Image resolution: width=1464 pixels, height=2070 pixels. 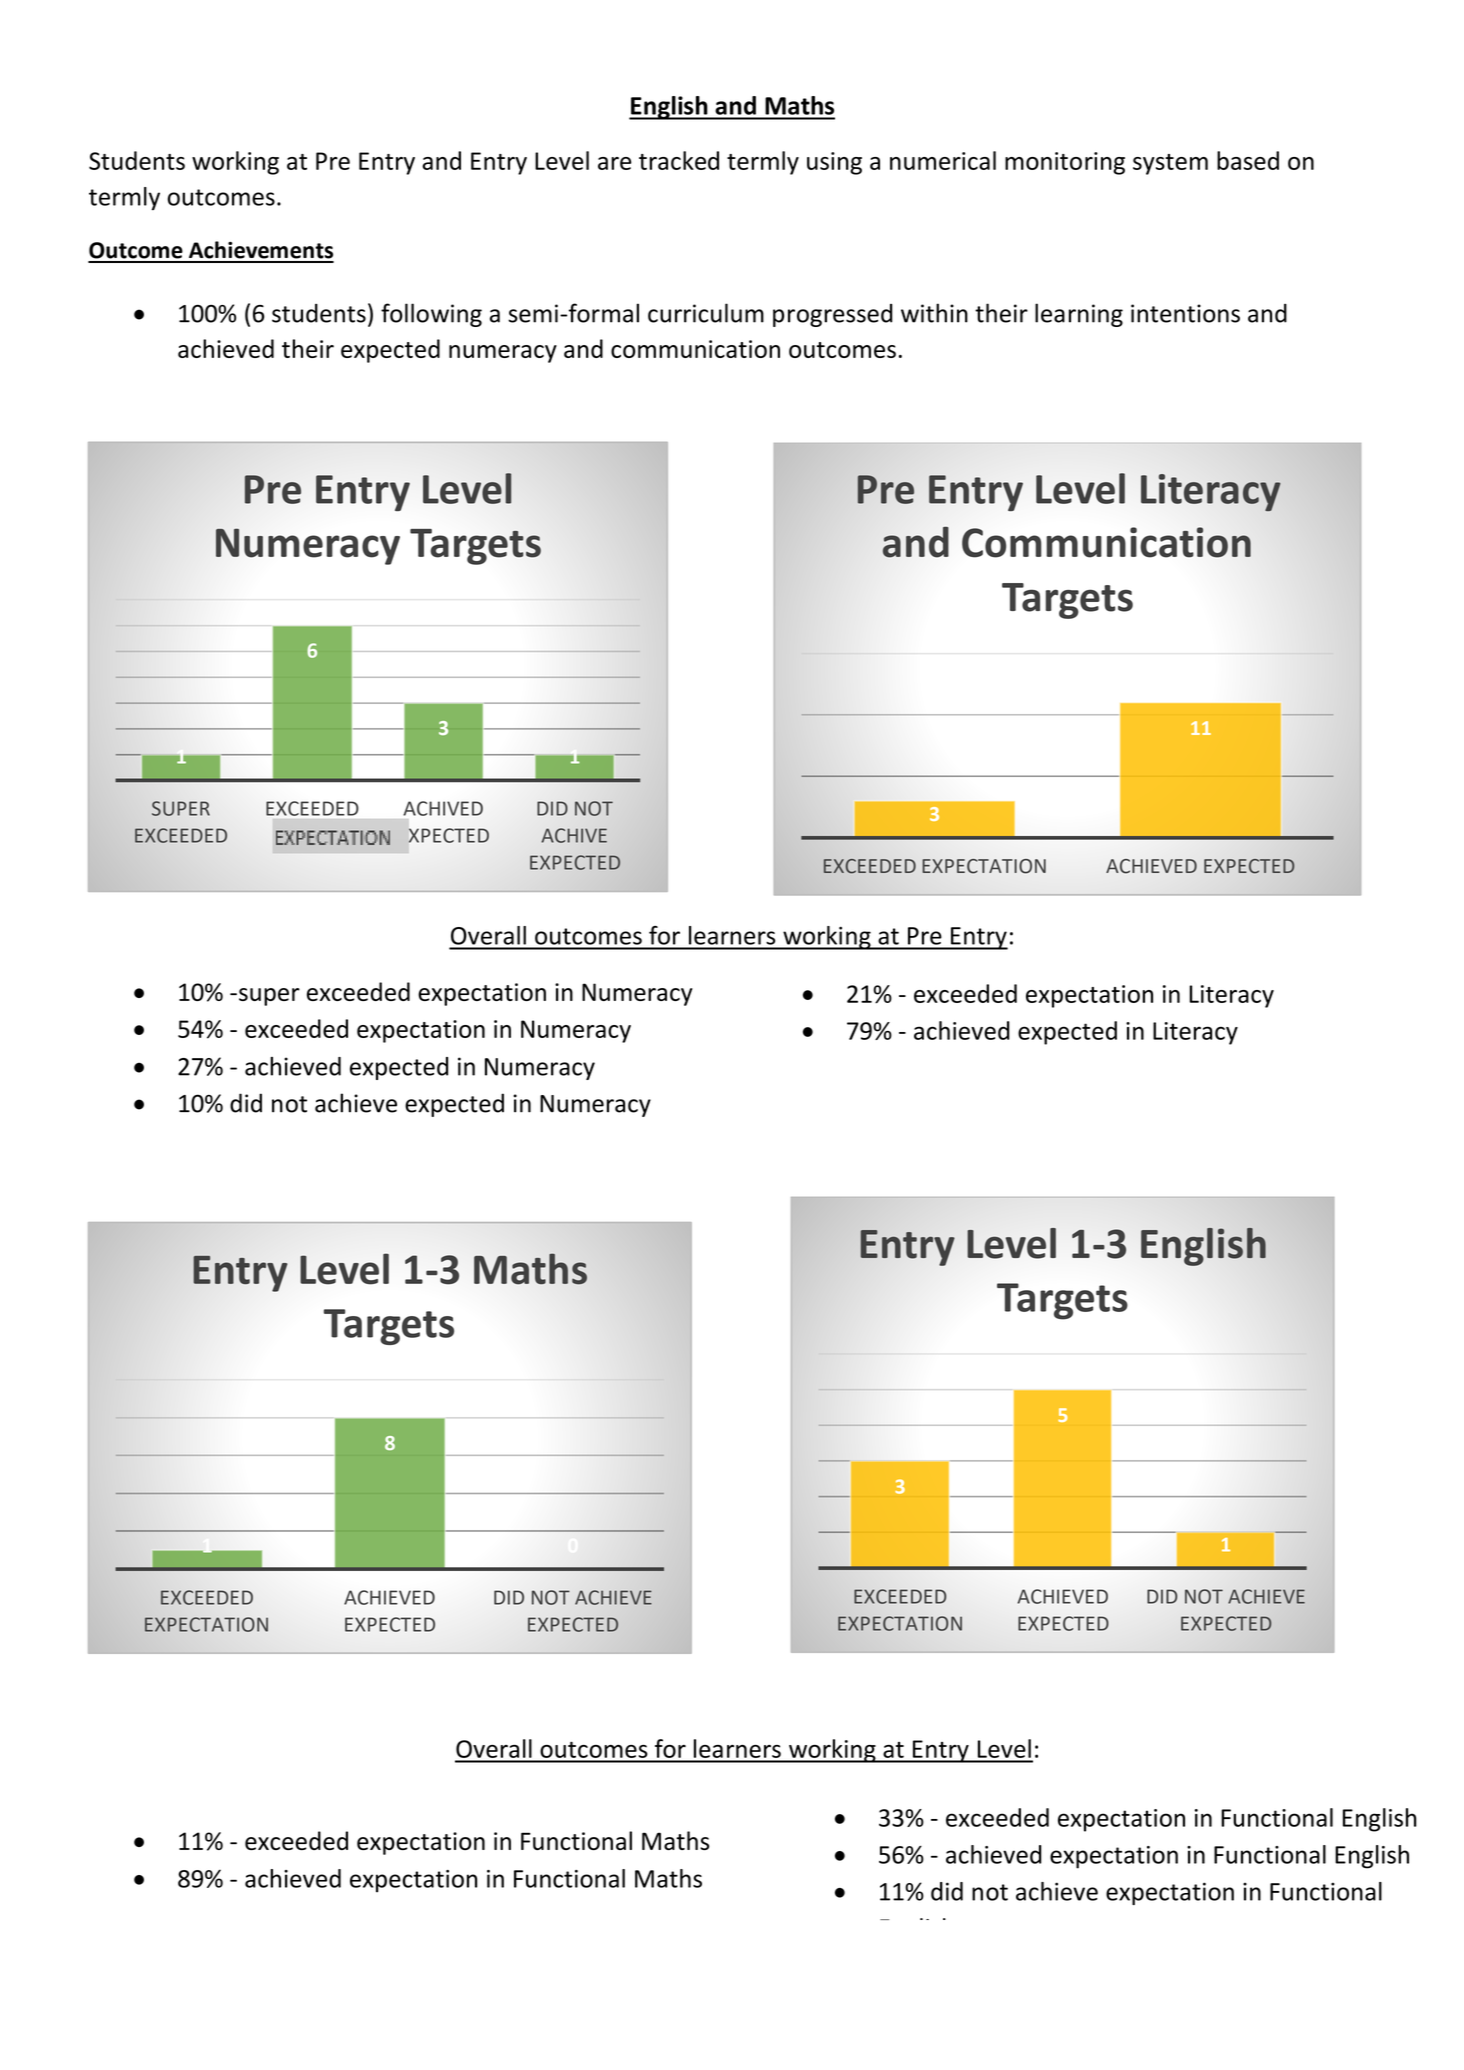 I want to click on within, so click(x=934, y=313).
